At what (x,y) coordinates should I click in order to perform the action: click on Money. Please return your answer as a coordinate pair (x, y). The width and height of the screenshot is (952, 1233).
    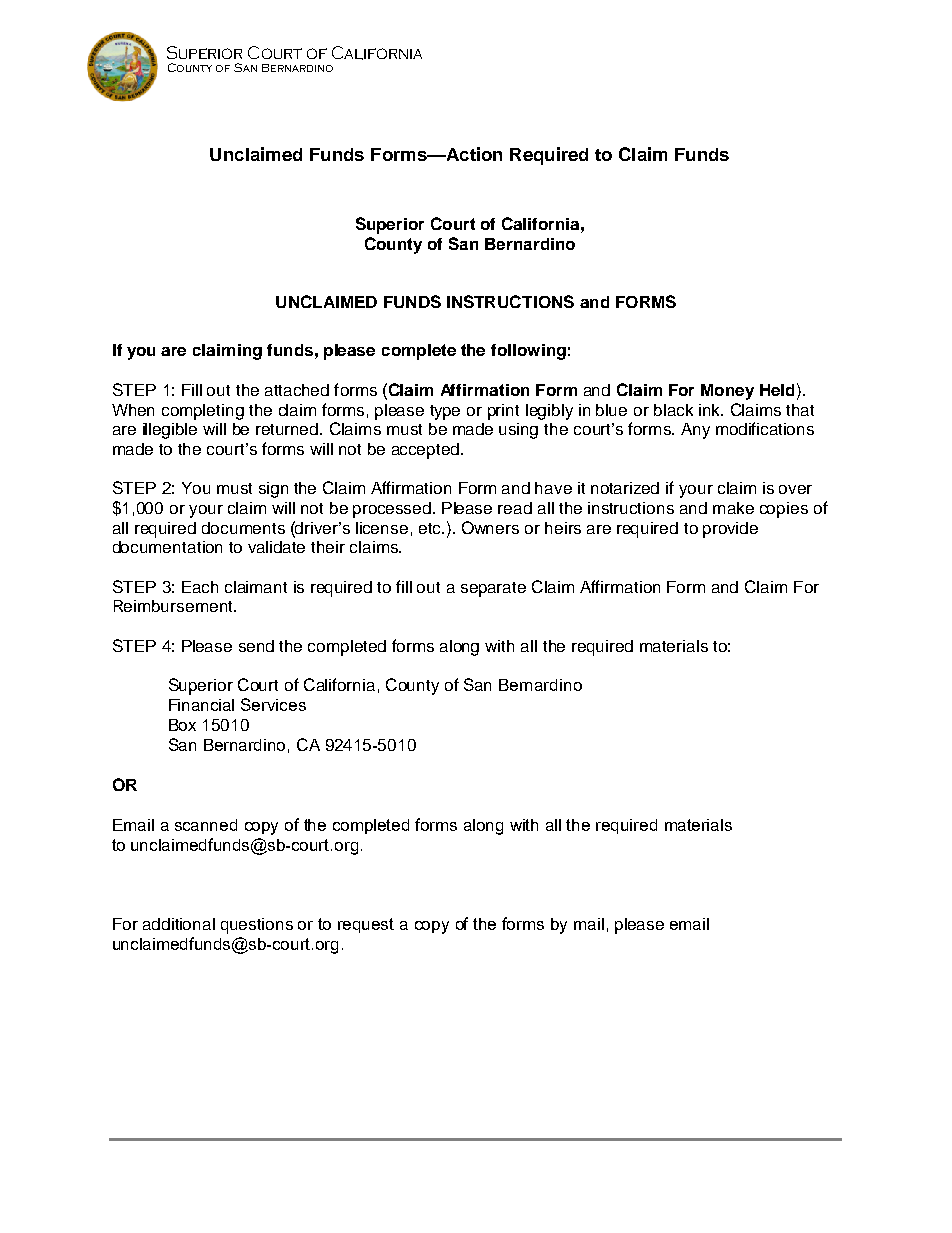
    Looking at the image, I should click on (727, 392).
